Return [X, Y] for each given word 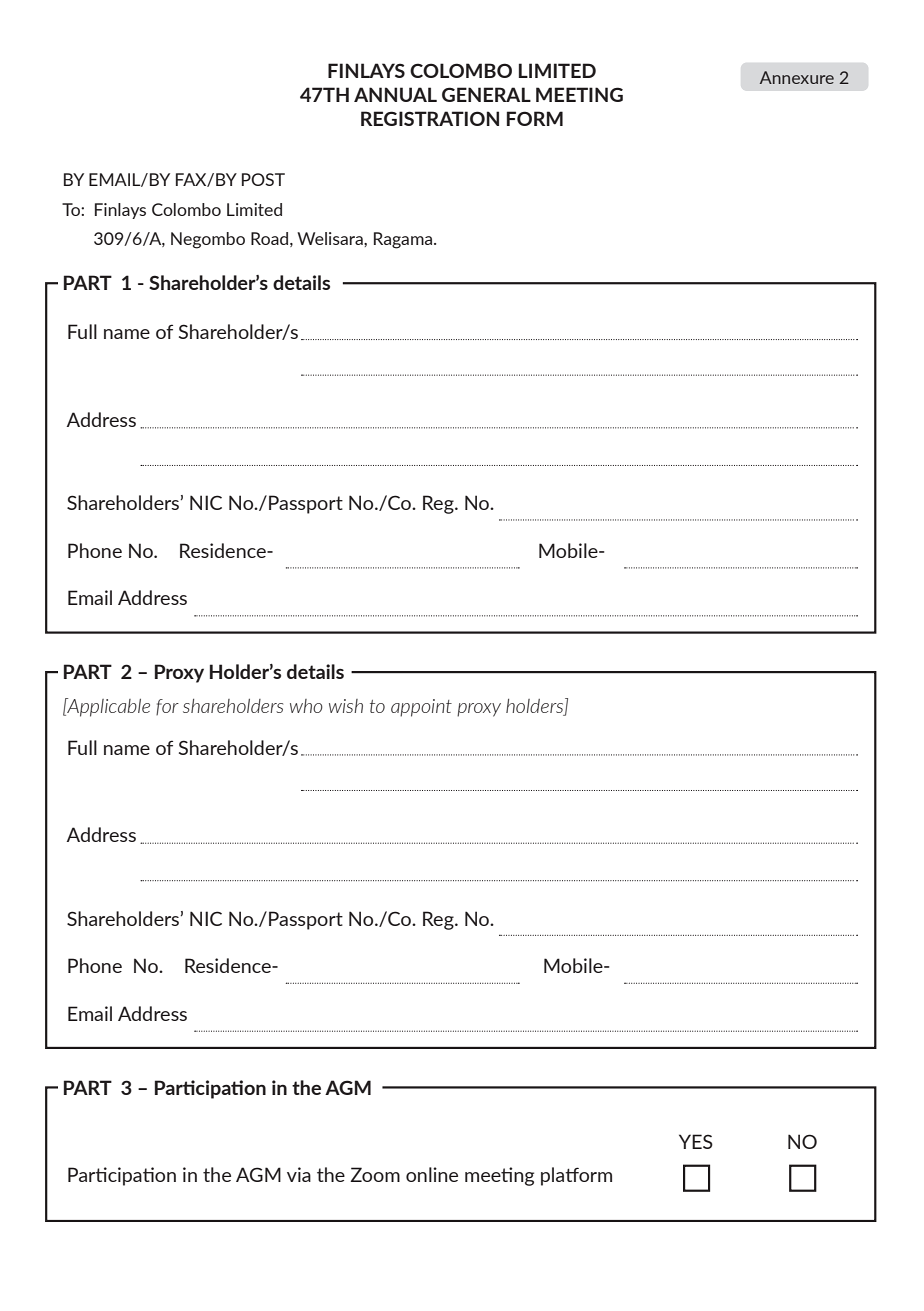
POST [263, 179]
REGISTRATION [430, 118]
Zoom [375, 1174]
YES [696, 1141]
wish [346, 706]
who [306, 706]
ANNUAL [395, 94]
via [299, 1174]
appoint [421, 708]
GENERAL [486, 94]
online [432, 1174]
